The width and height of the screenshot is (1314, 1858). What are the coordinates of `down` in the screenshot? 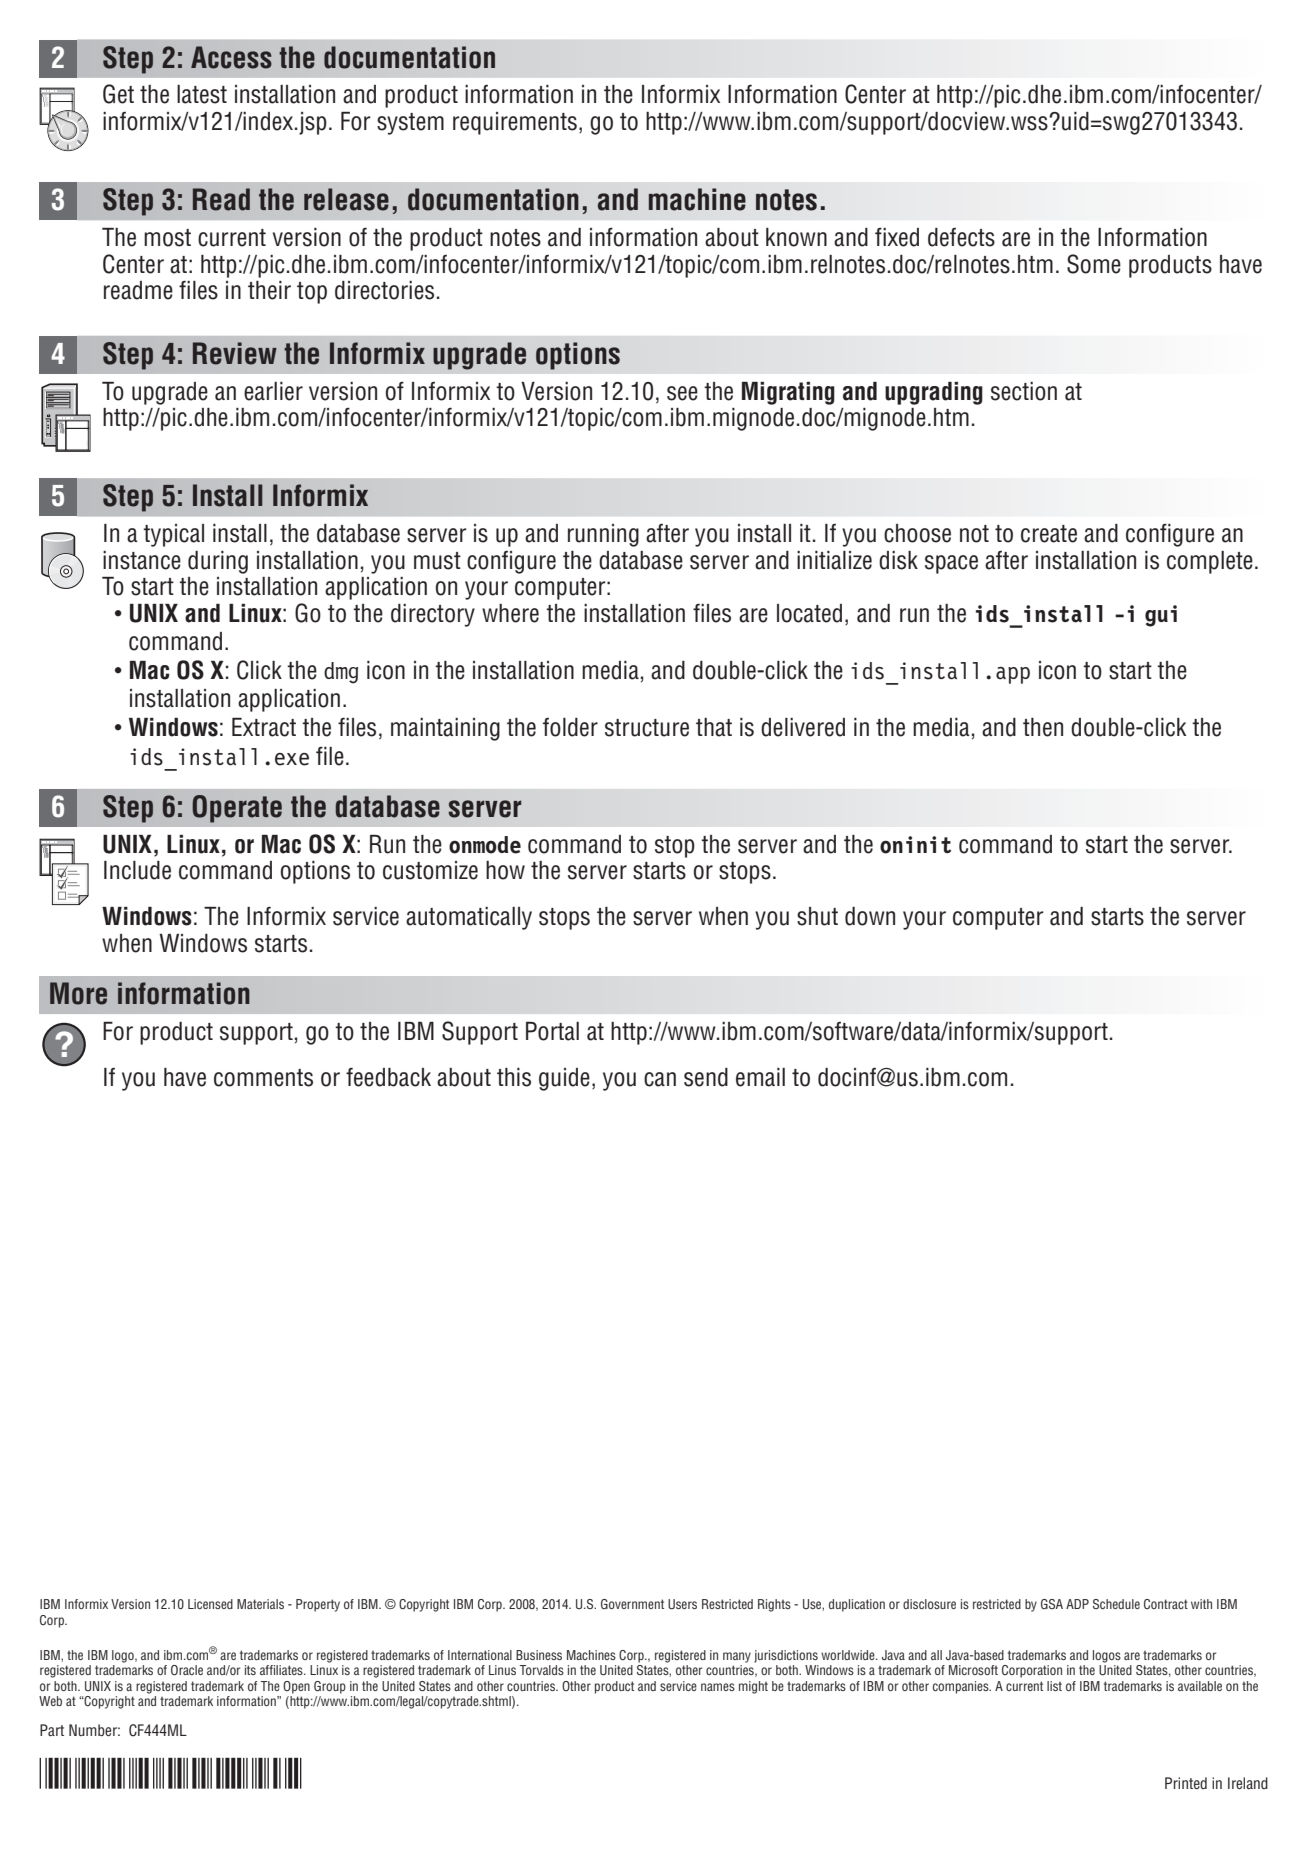 It's located at (870, 916).
